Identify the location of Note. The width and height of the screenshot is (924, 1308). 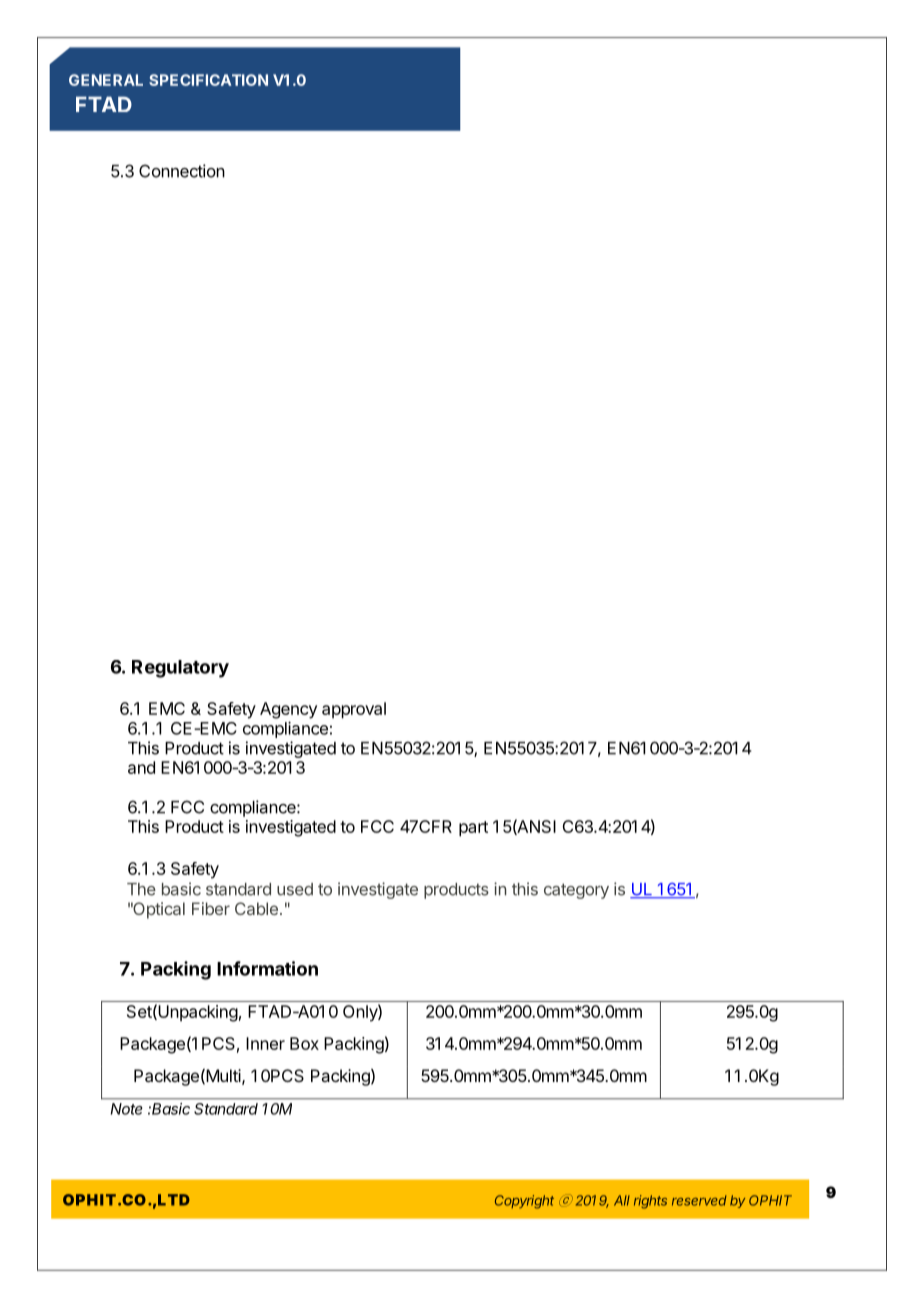
(127, 1109).
